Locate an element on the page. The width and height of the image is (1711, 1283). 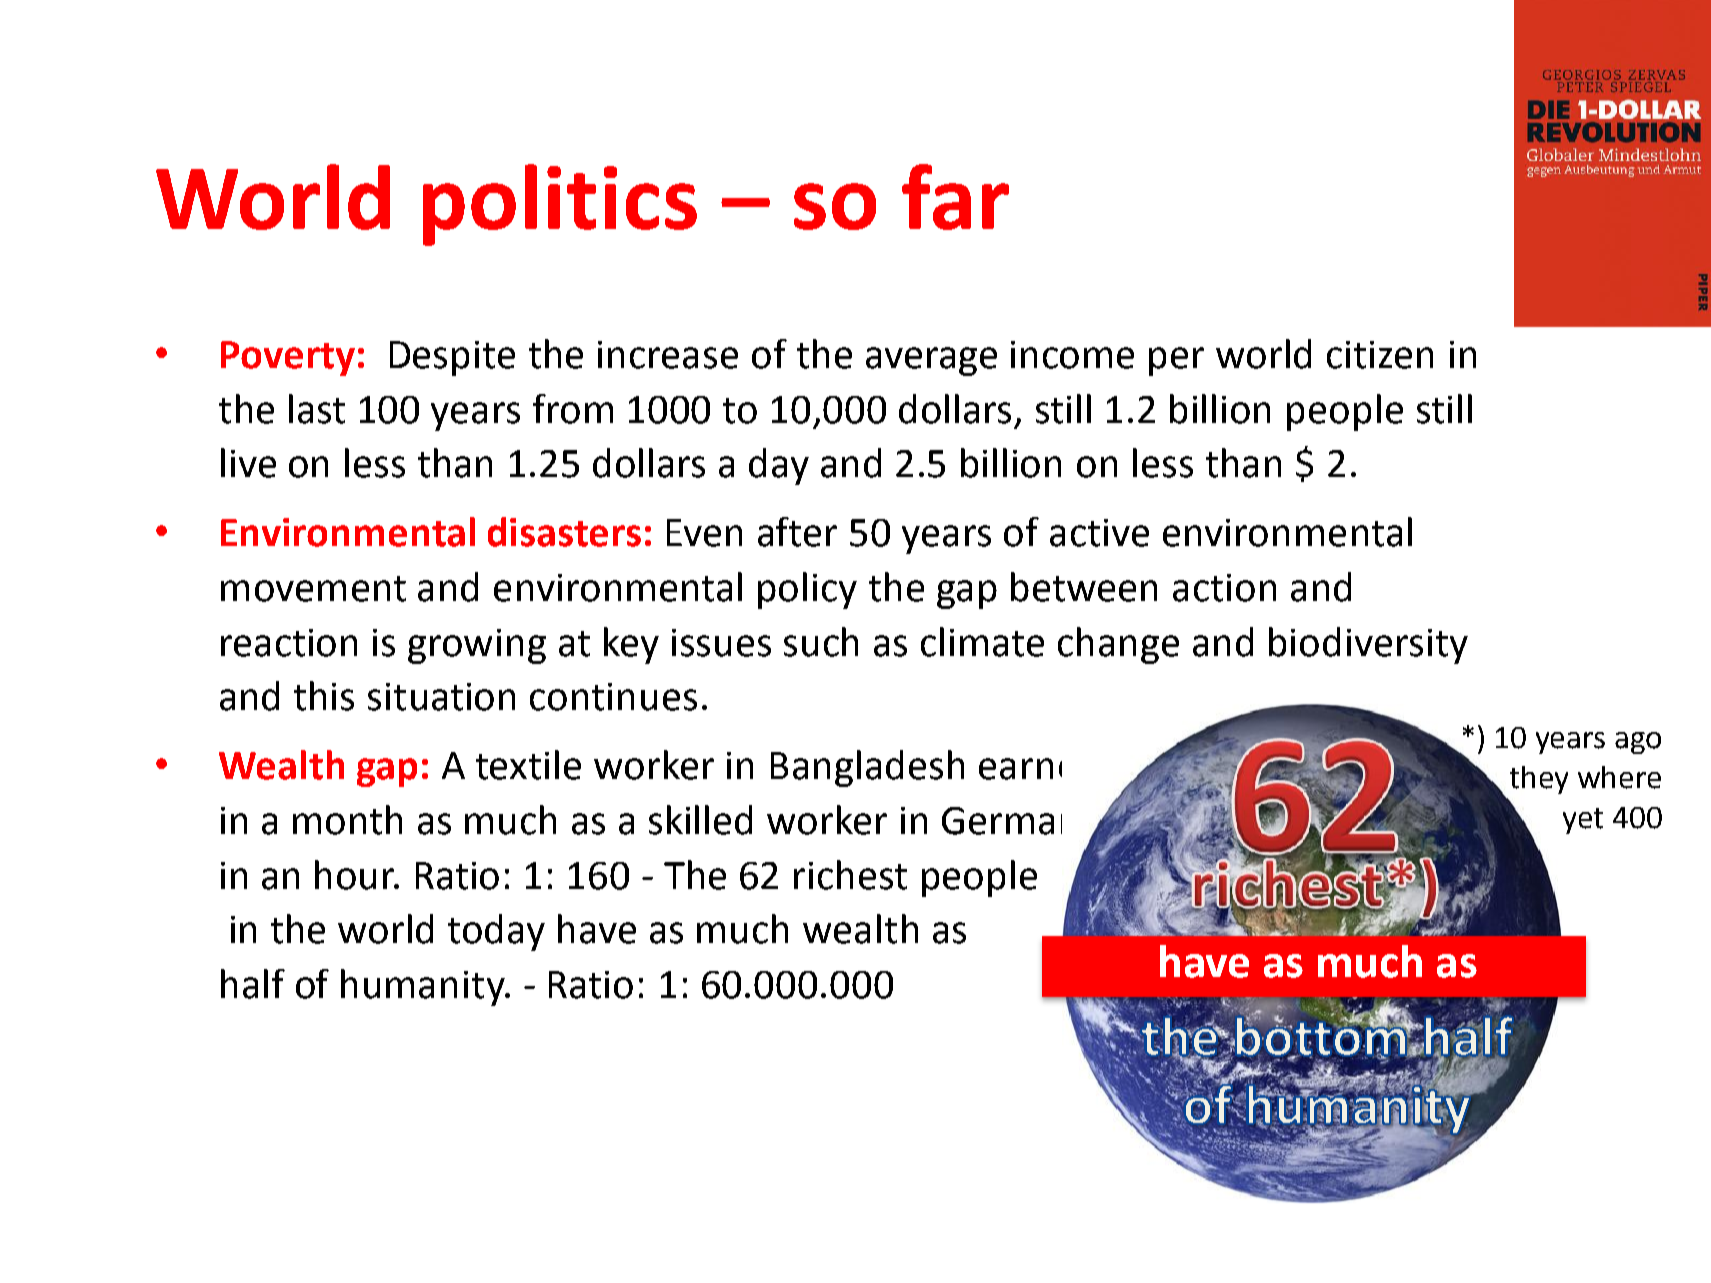
far is located at coordinates (955, 197).
